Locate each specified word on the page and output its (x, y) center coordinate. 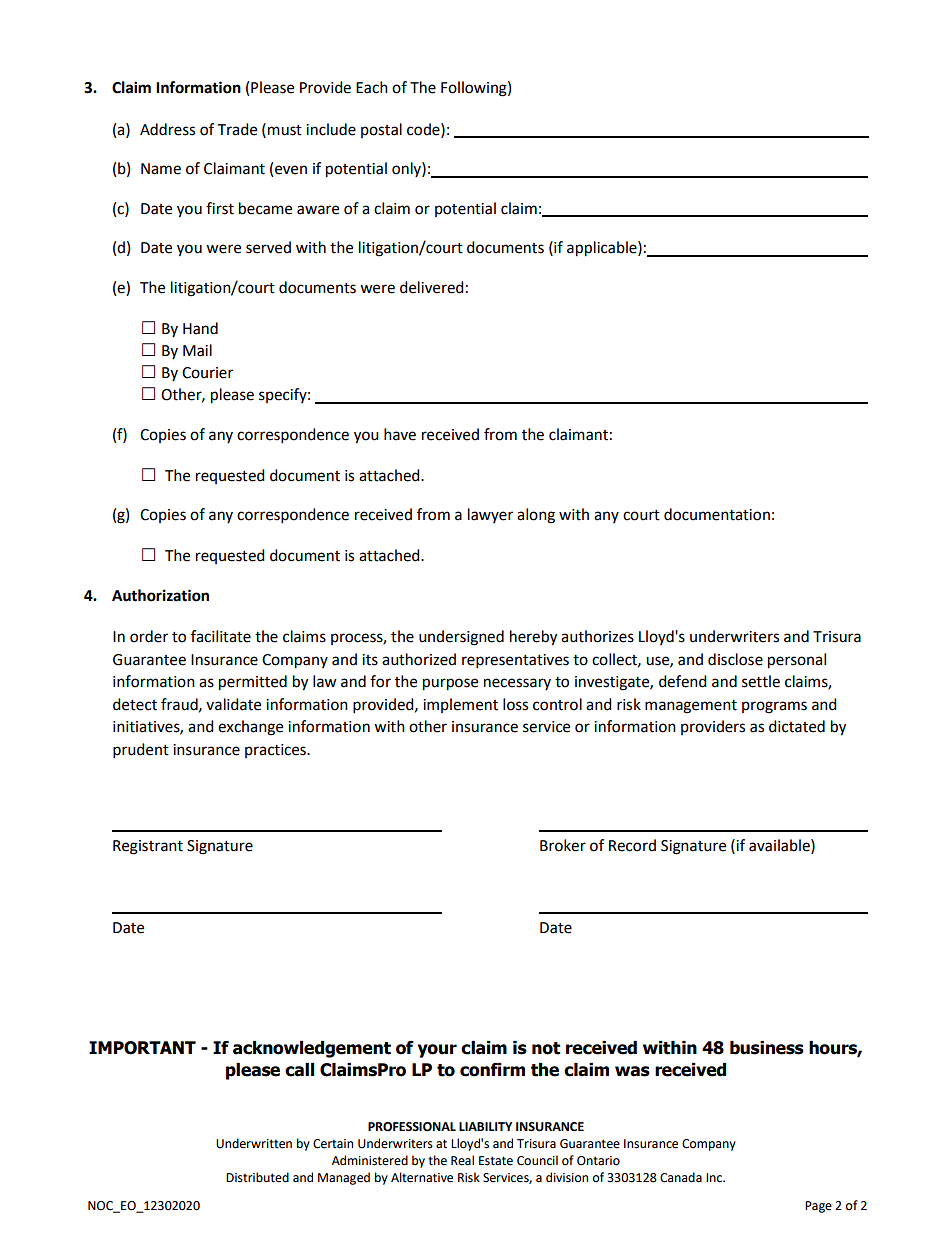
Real (462, 1160)
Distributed (257, 1177)
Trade (237, 129)
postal (381, 130)
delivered (432, 287)
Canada (681, 1177)
